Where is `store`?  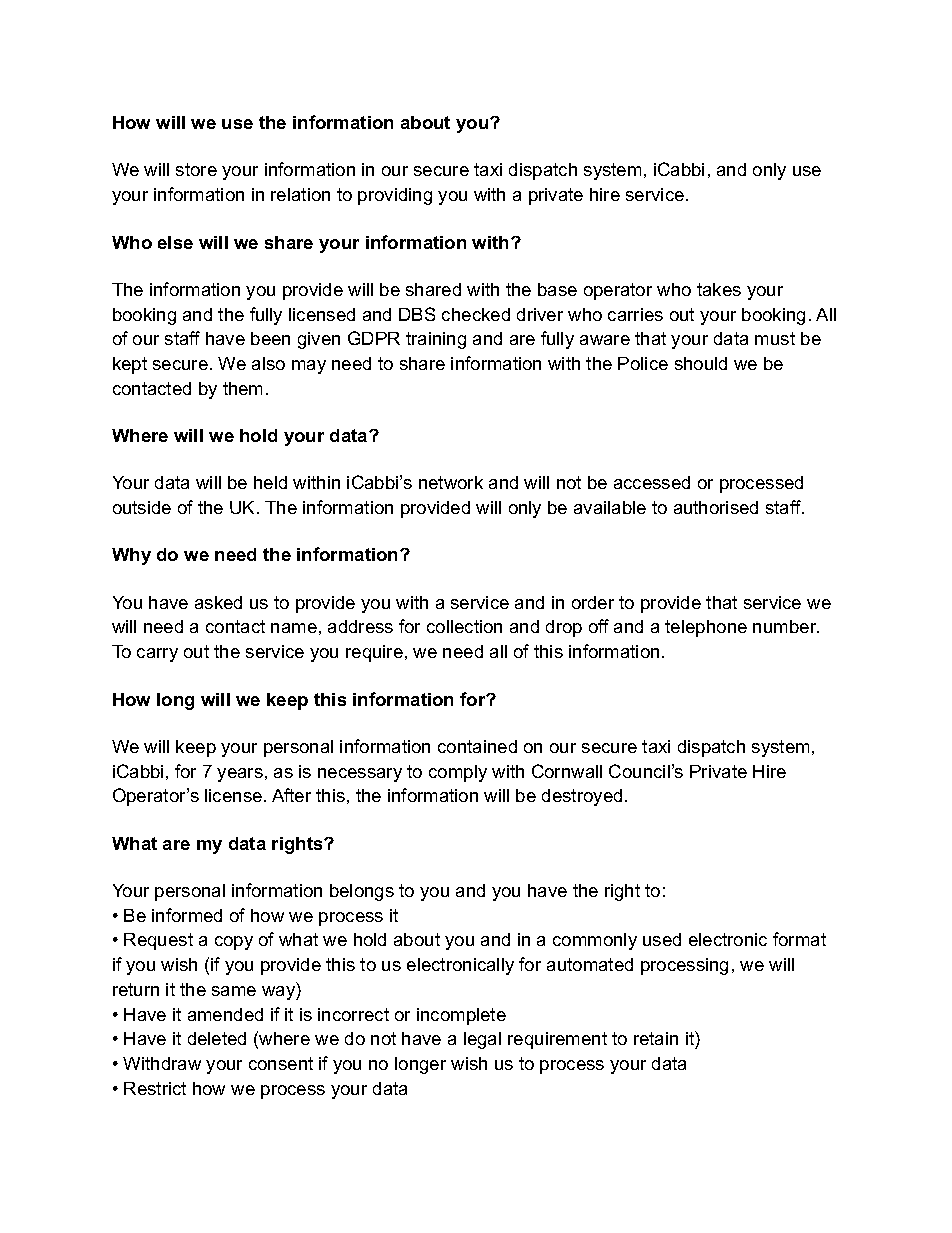 store is located at coordinates (196, 169).
